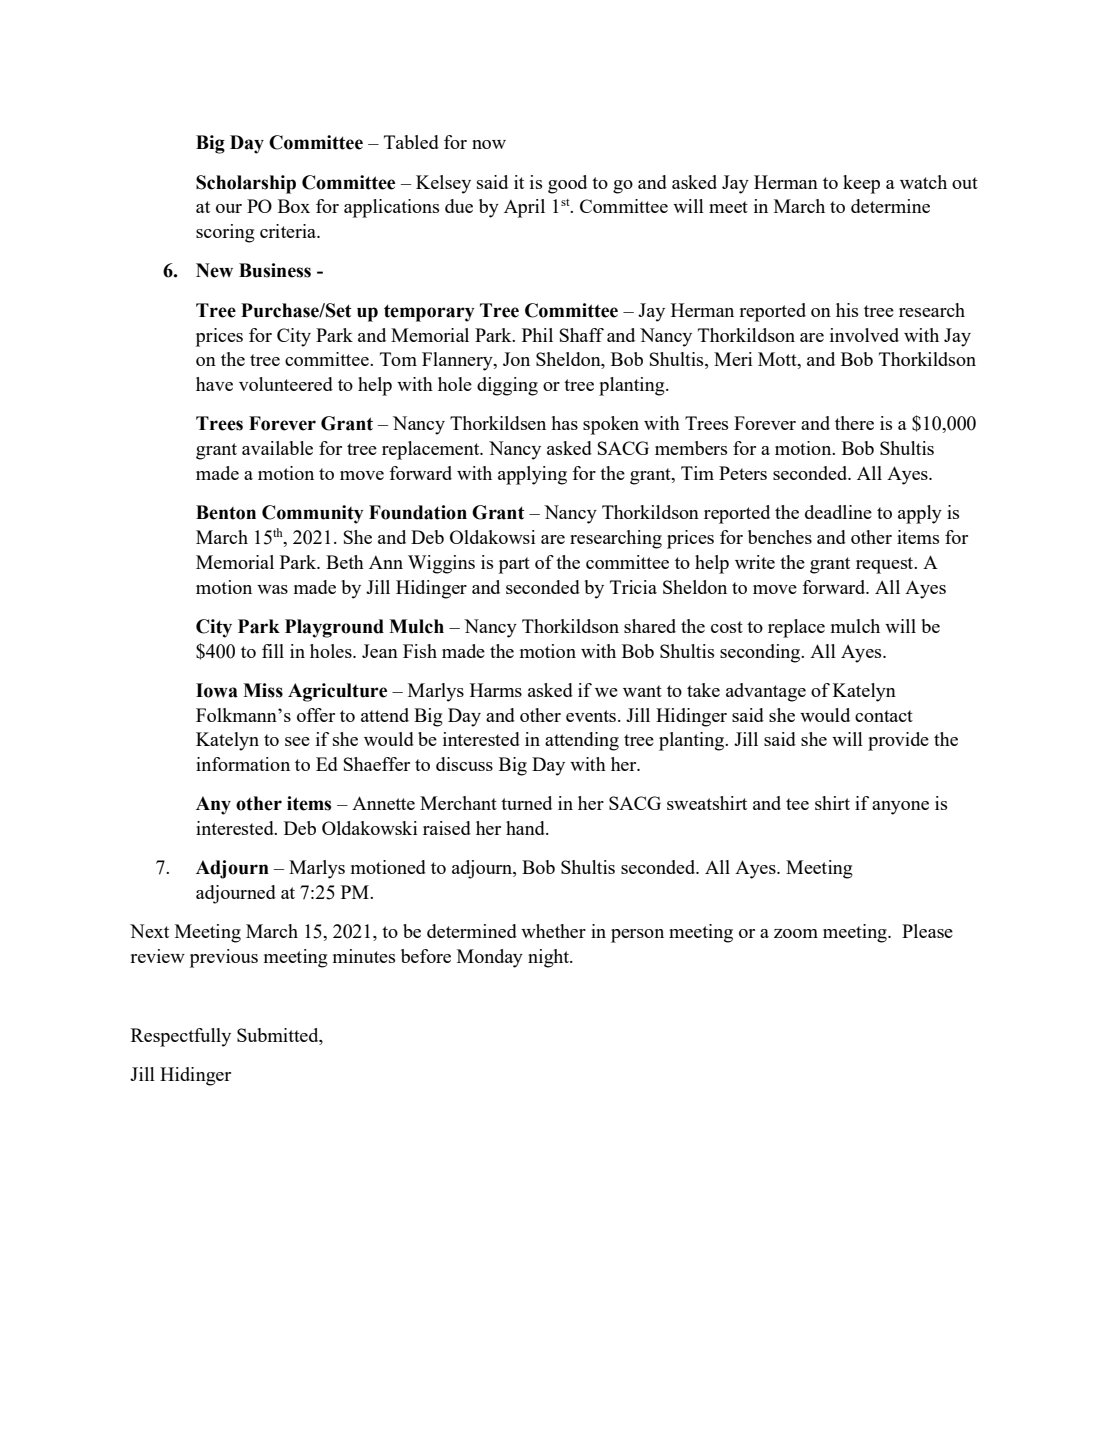 This screenshot has width=1110, height=1437. I want to click on night, so click(550, 958).
